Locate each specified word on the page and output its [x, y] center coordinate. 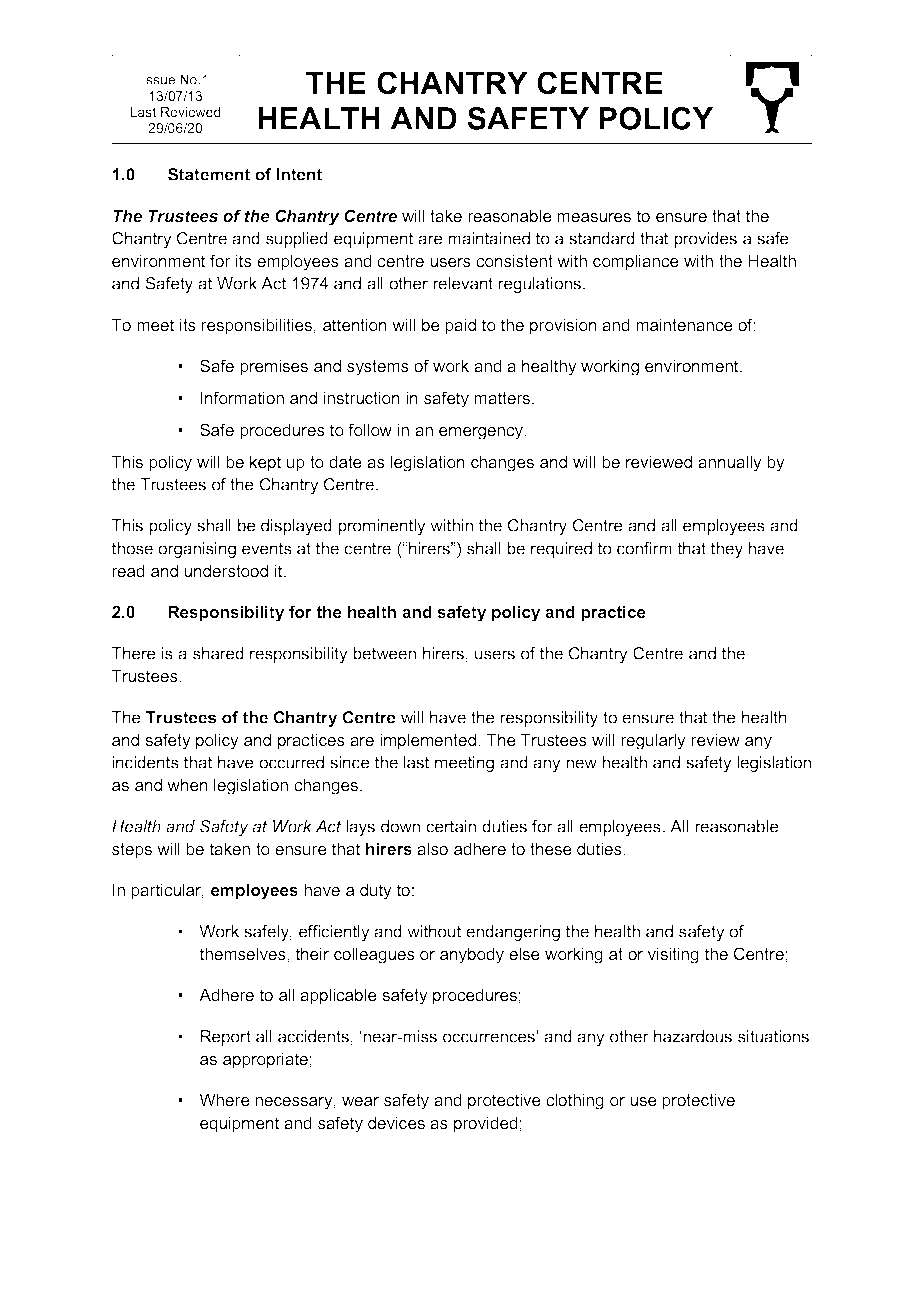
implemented [429, 741]
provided [486, 1124]
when [187, 784]
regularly [653, 741]
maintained [489, 238]
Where [224, 1099]
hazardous [693, 1036]
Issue [159, 79]
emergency [482, 433]
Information [242, 397]
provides [705, 240]
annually [730, 463]
